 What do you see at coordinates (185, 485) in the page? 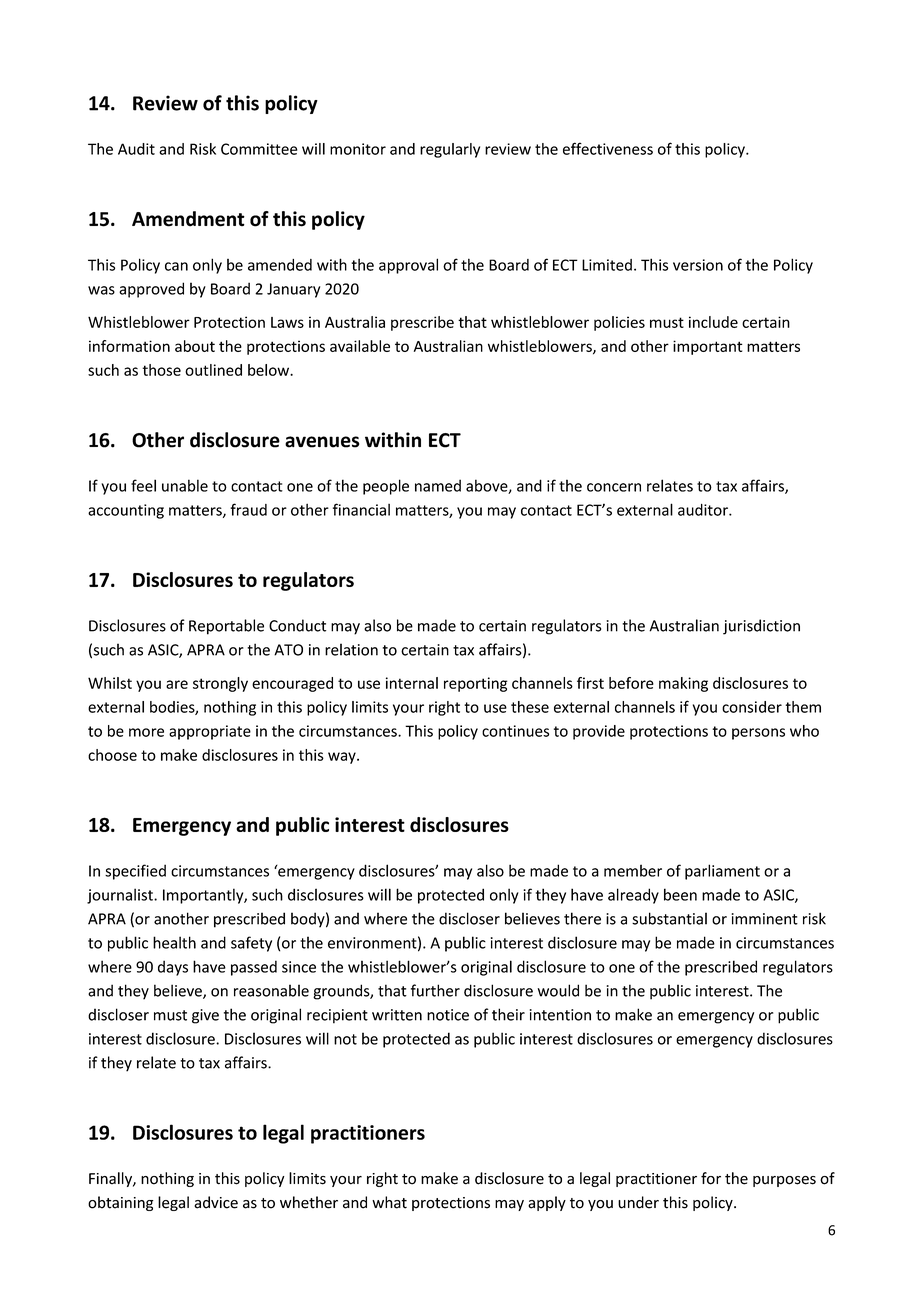
I see `unable` at bounding box center [185, 485].
